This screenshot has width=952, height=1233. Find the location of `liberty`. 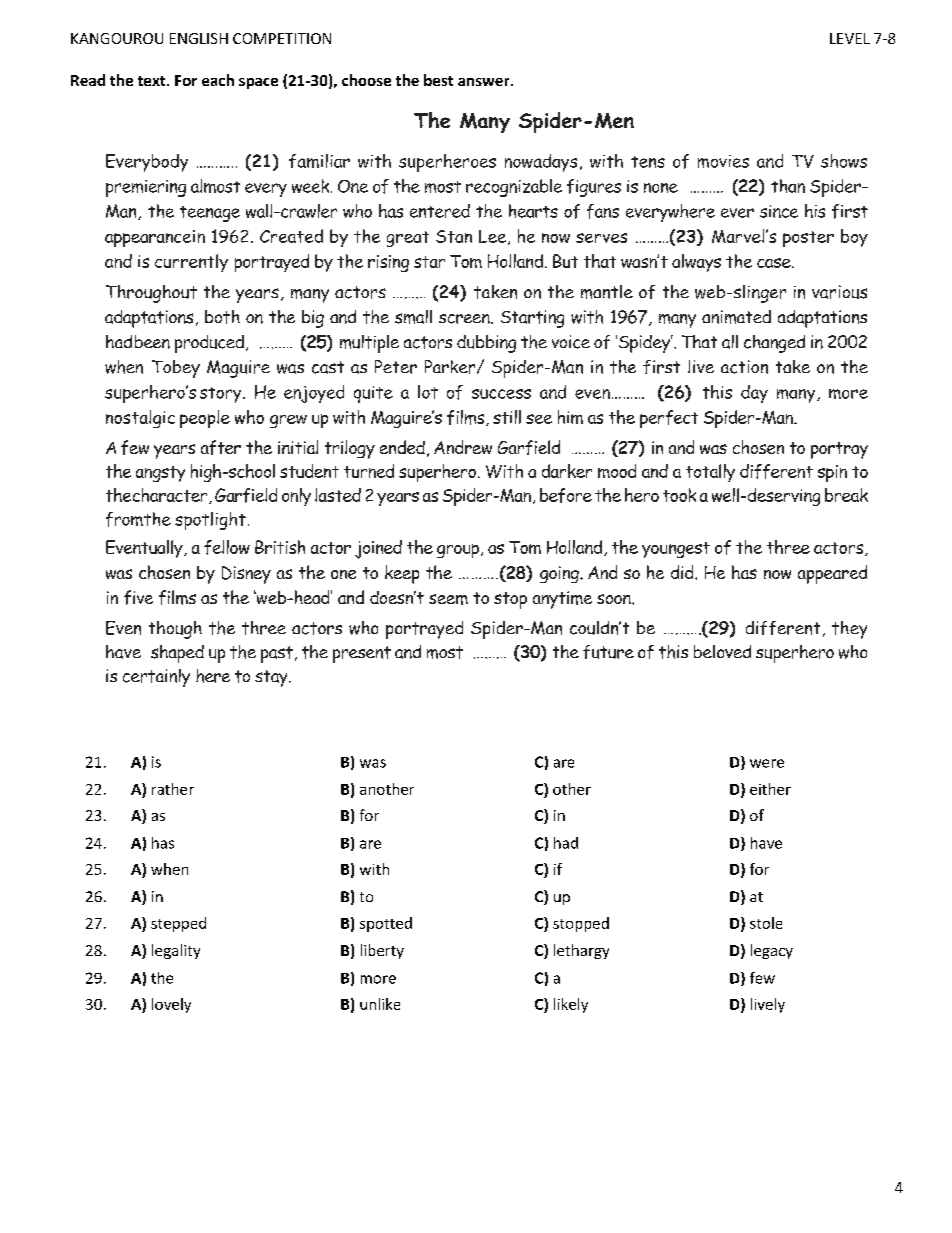

liberty is located at coordinates (382, 951).
